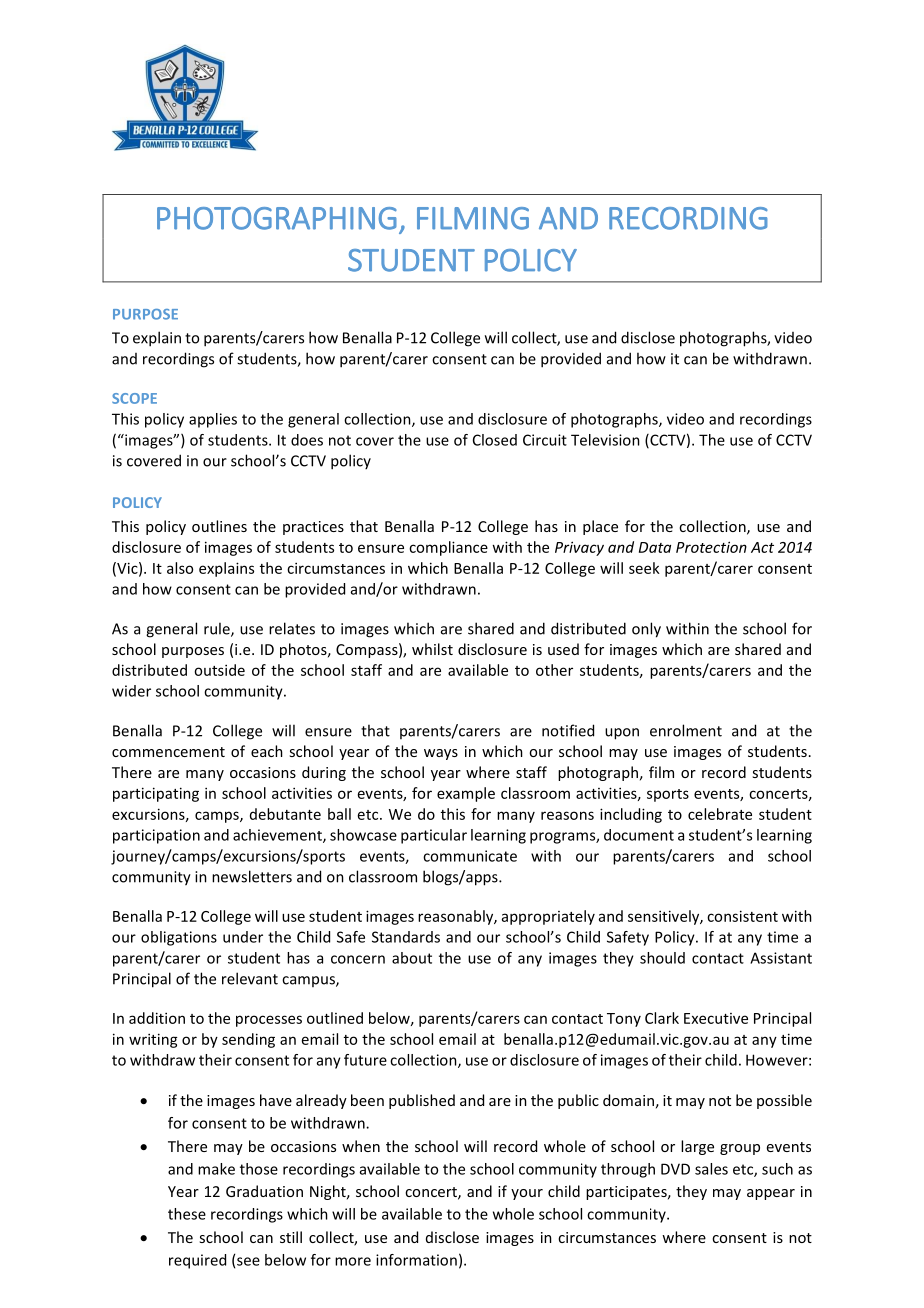 The height and width of the image is (1308, 924). What do you see at coordinates (412, 958) in the image?
I see `about` at bounding box center [412, 958].
